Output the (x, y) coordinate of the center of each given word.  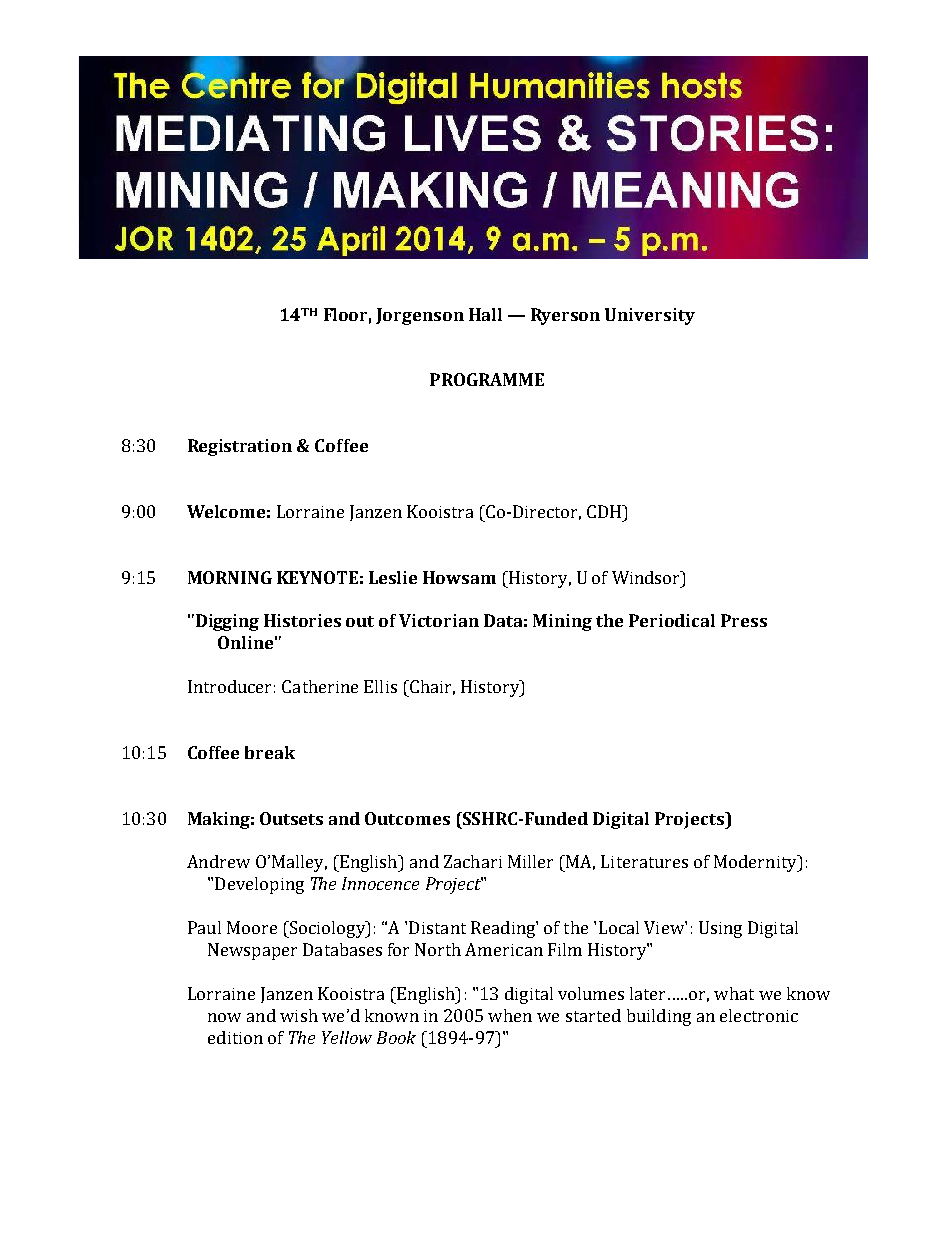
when (510, 1015)
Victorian (439, 620)
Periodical (672, 620)
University (650, 316)
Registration (240, 447)
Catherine (320, 686)
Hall (485, 314)
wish (299, 1015)
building (659, 1017)
